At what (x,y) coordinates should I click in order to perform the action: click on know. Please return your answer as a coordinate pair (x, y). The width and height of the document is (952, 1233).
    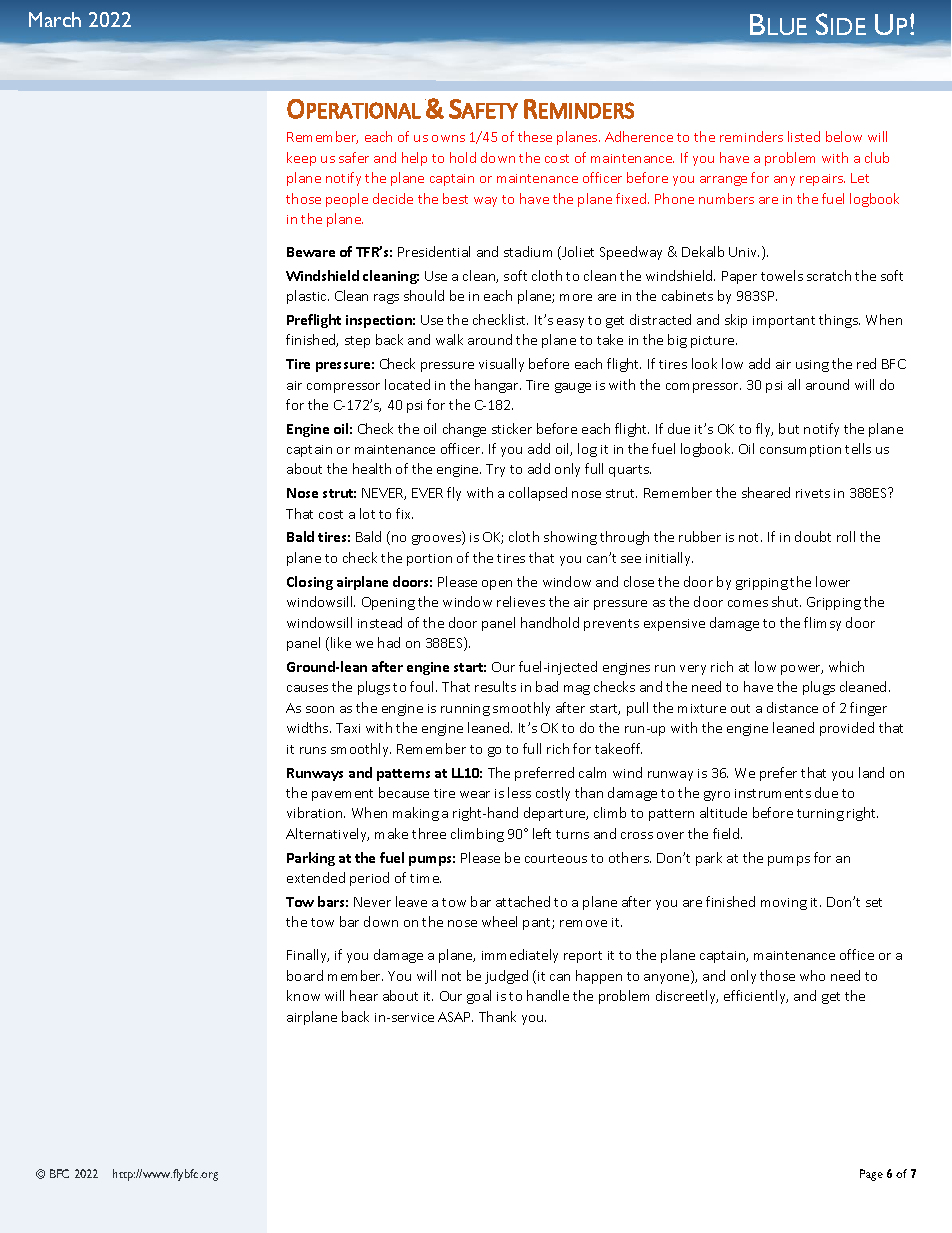
    Looking at the image, I should click on (303, 995).
